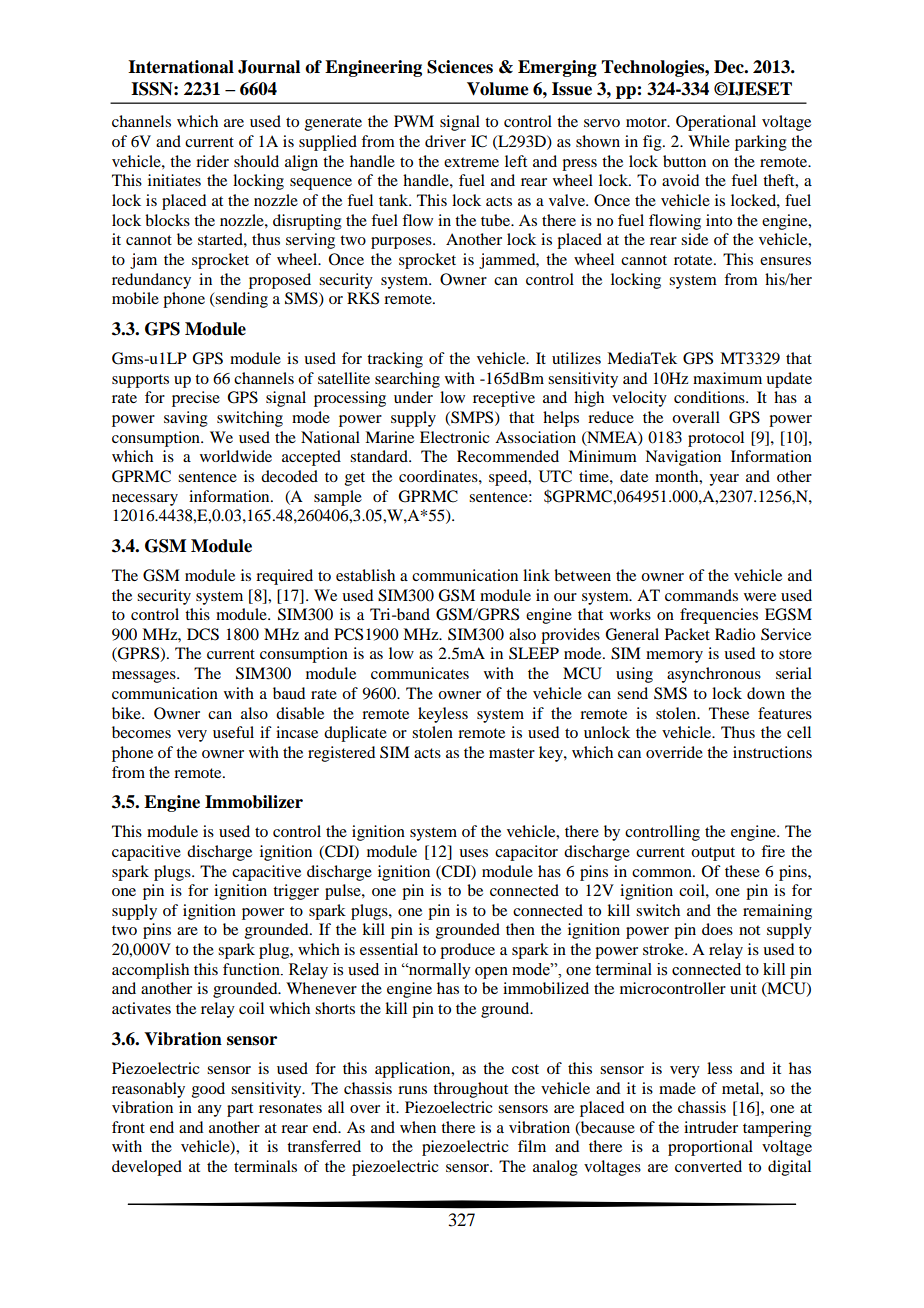 The image size is (924, 1308). Describe the element at coordinates (716, 123) in the screenshot. I see `Operational` at that location.
